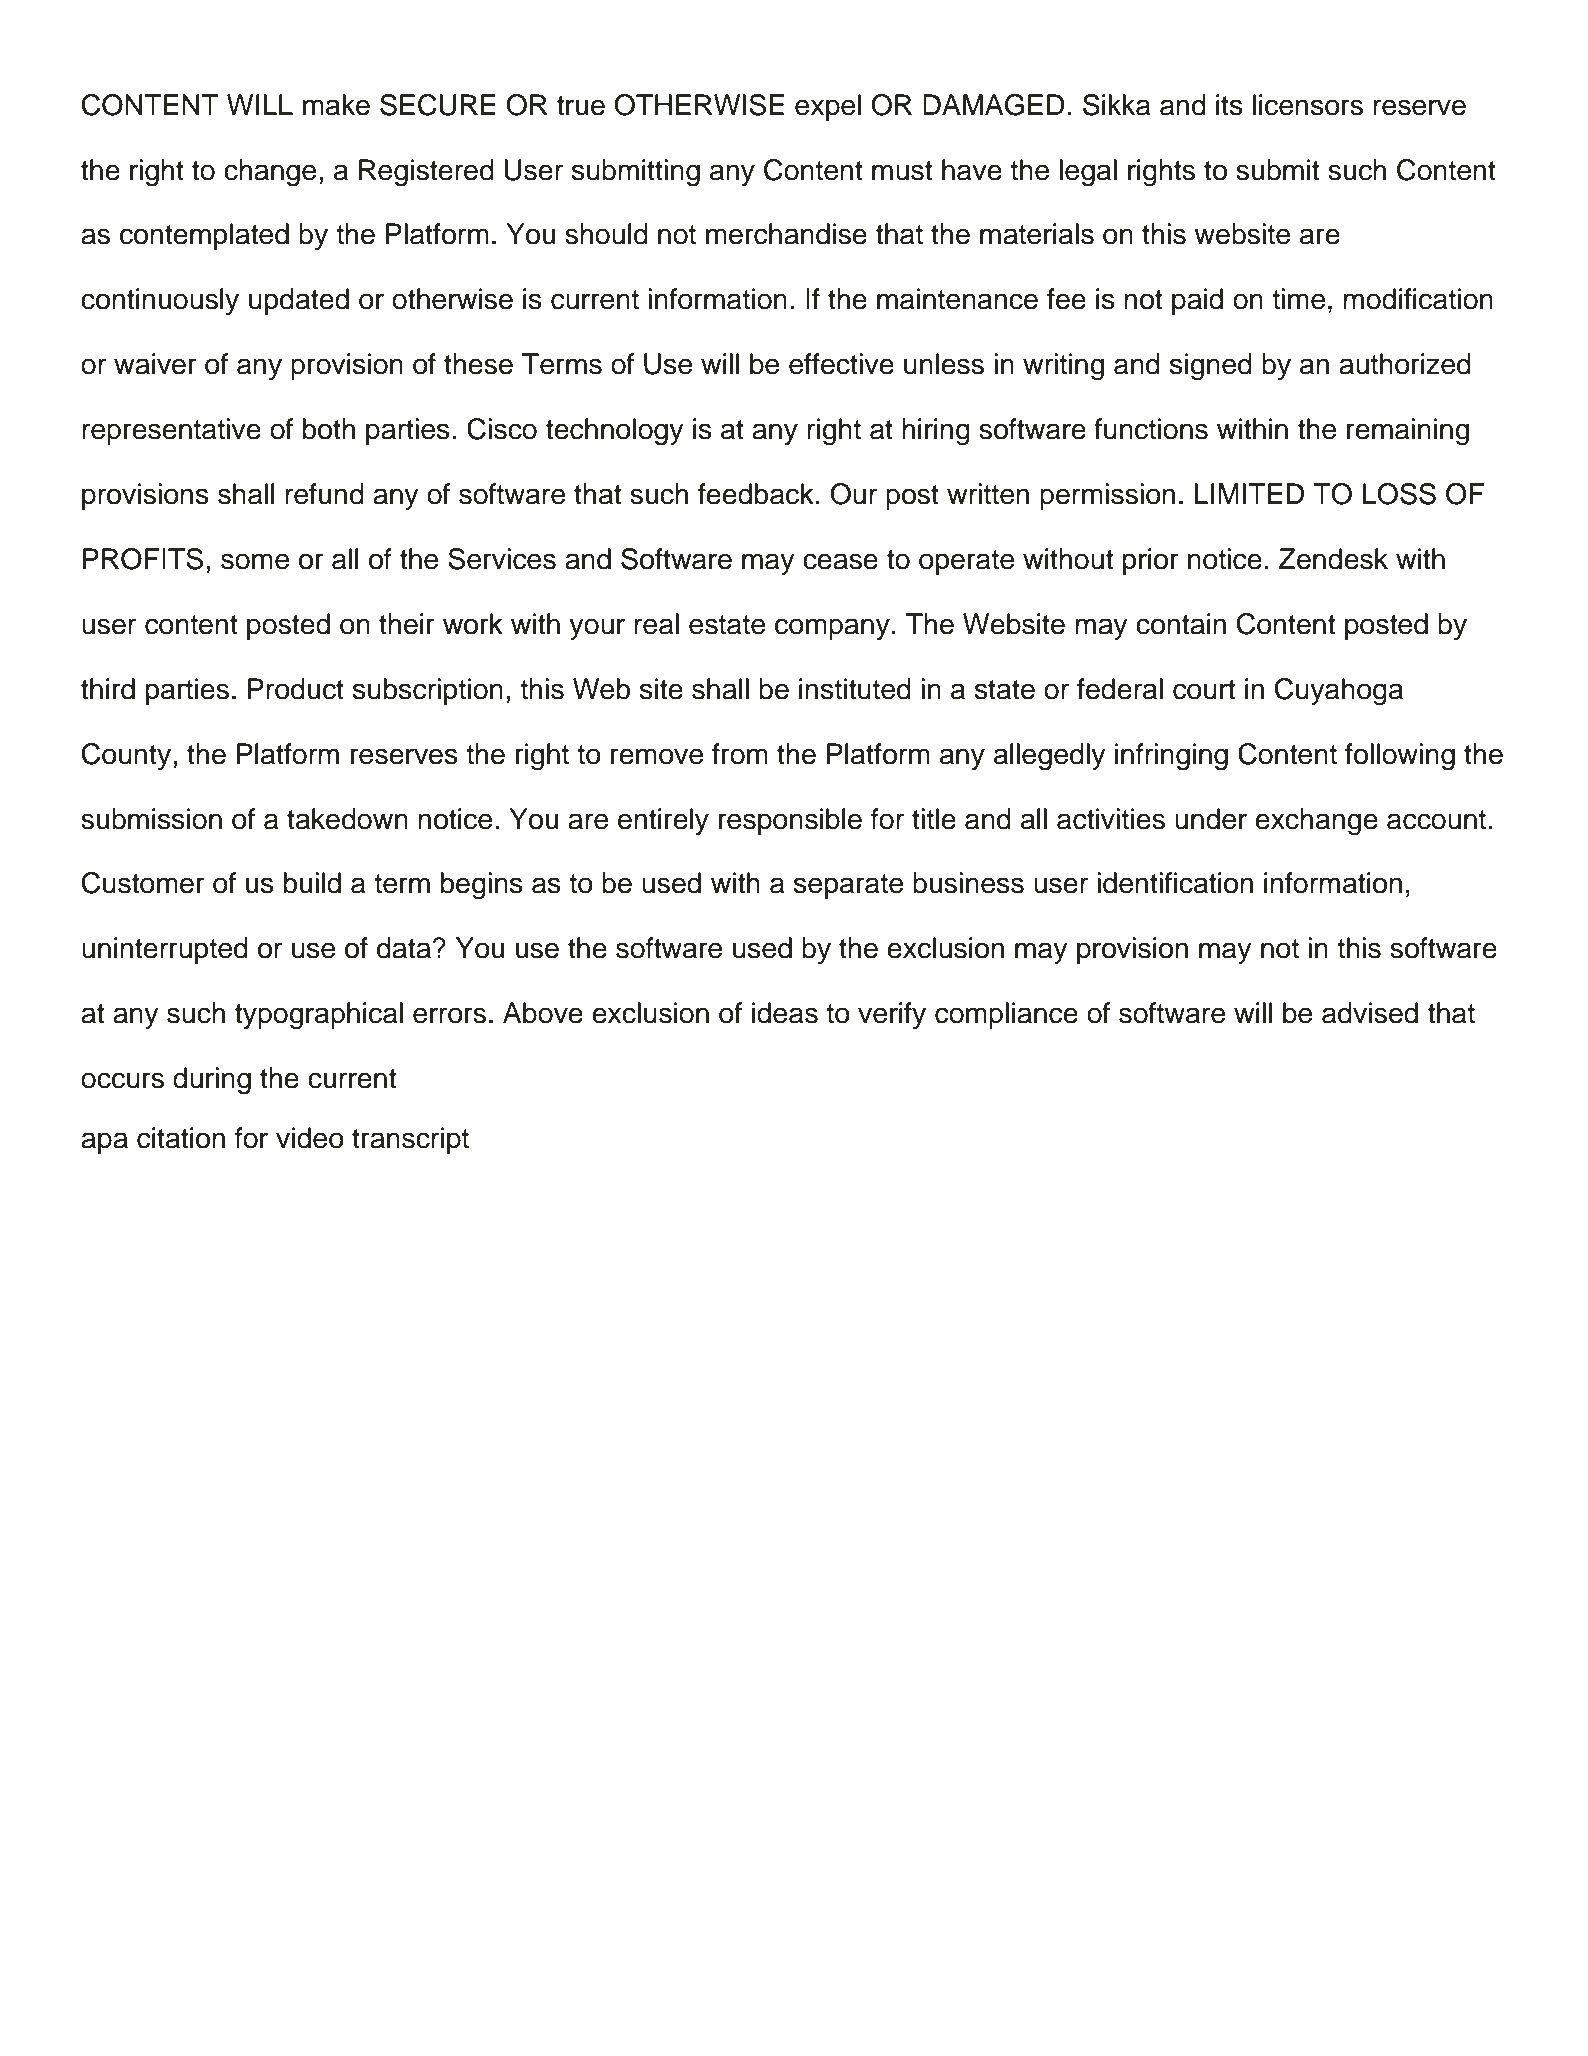  I want to click on video, so click(310, 1138).
